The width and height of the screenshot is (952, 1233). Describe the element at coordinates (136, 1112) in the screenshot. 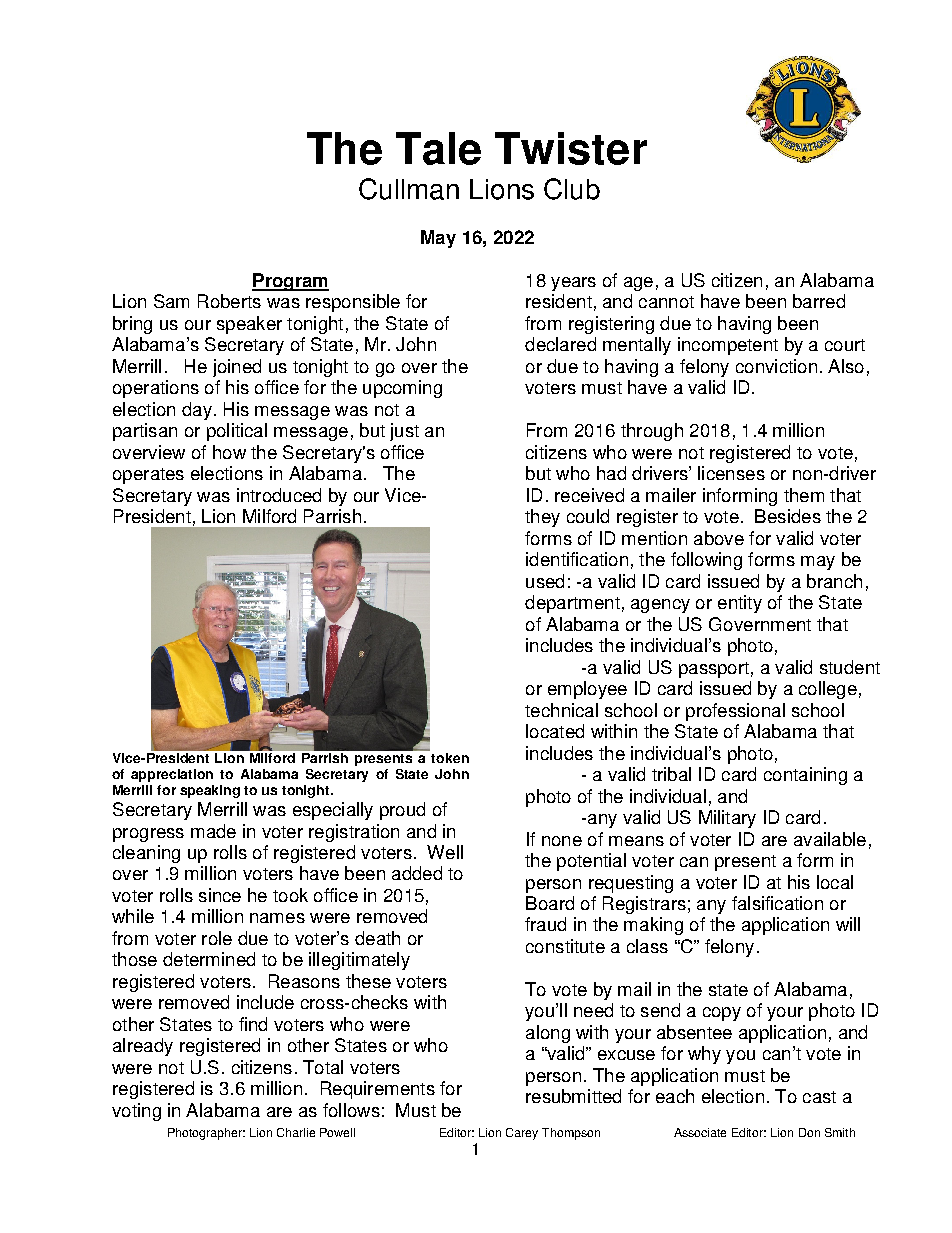

I see `voting` at that location.
